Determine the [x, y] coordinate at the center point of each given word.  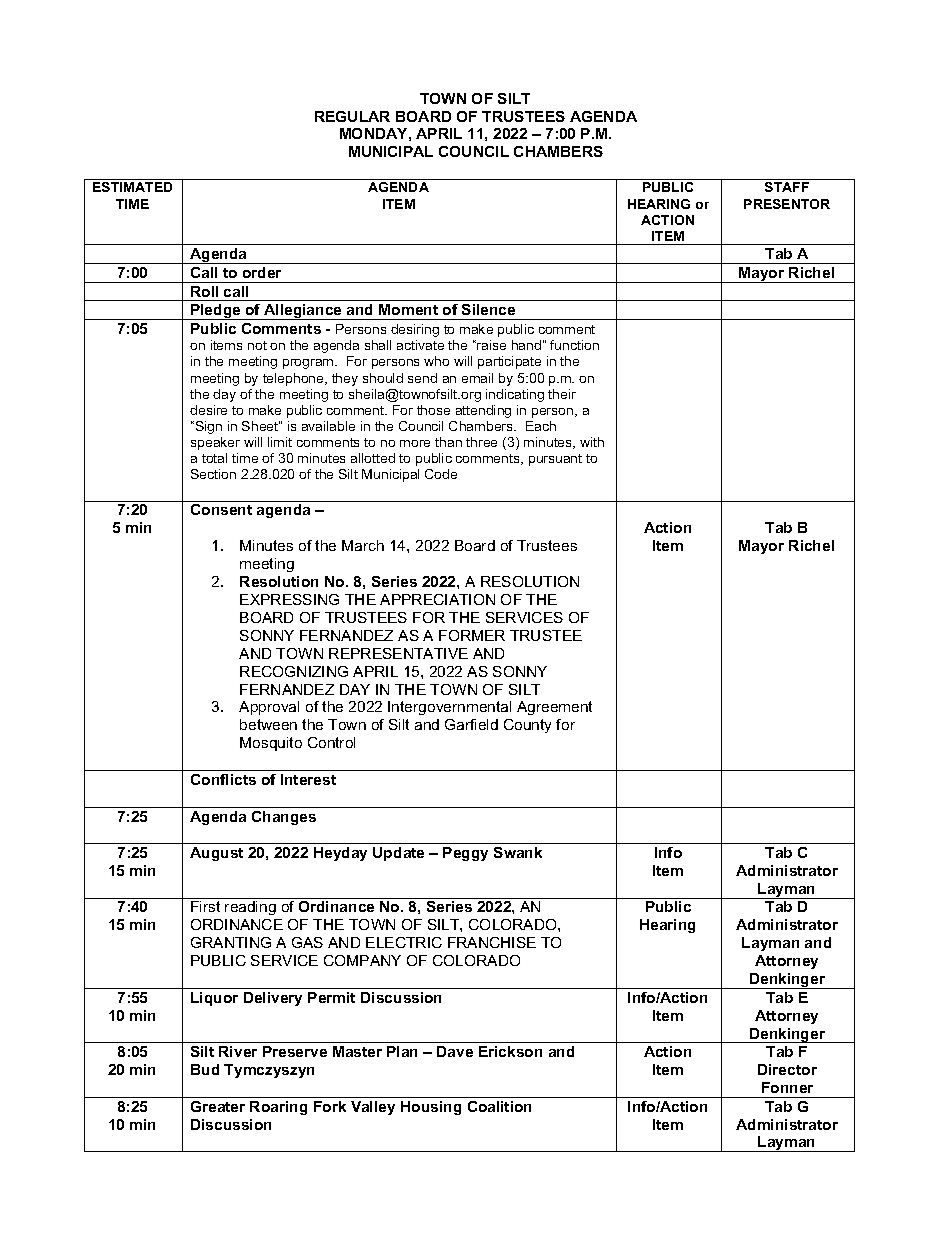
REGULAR [352, 116]
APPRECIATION [437, 599]
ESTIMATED [132, 187]
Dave [455, 1051]
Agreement [554, 708]
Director [787, 1069]
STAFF [787, 187]
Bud [205, 1069]
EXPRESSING [289, 599]
